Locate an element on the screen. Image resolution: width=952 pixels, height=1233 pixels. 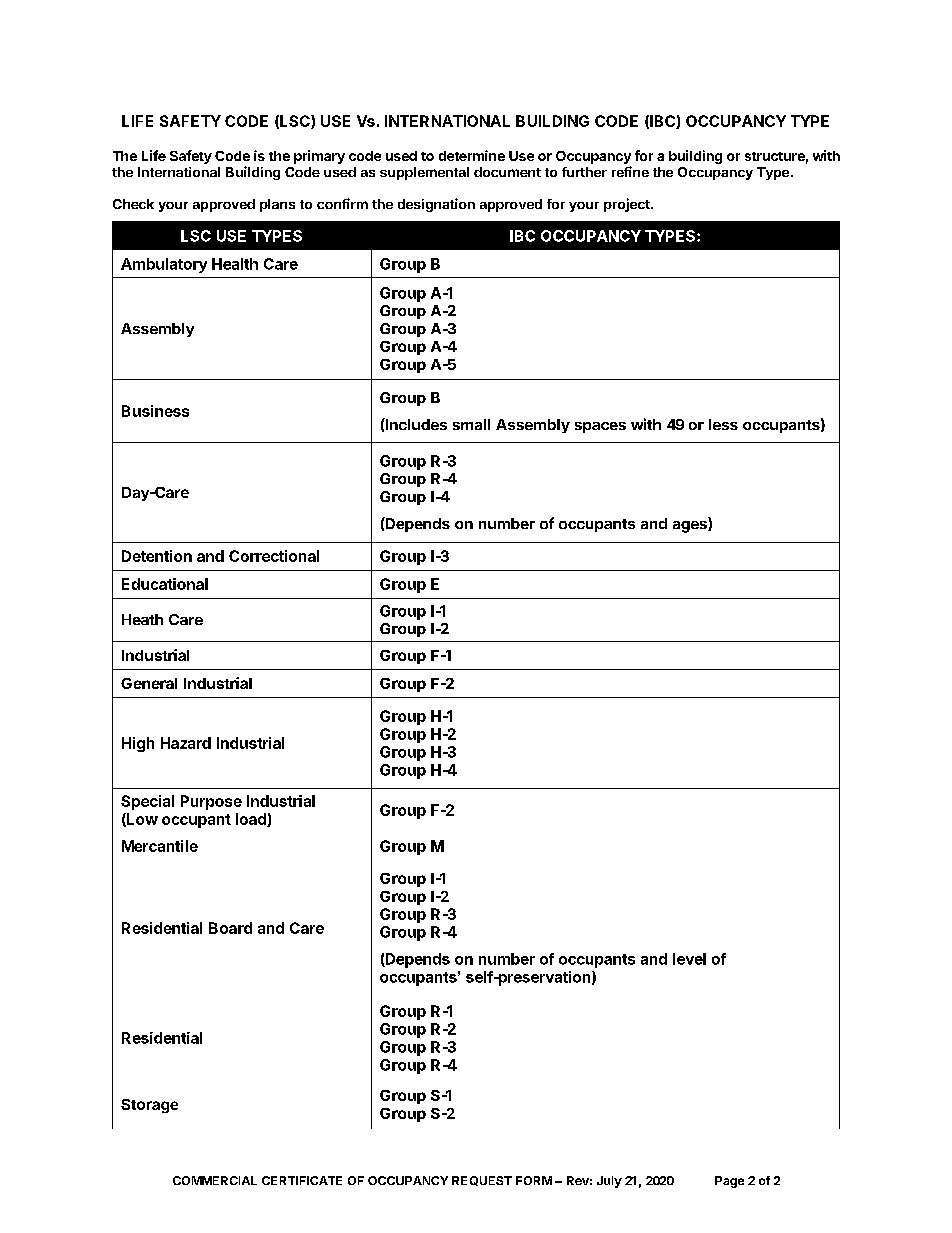
refine is located at coordinates (630, 171).
